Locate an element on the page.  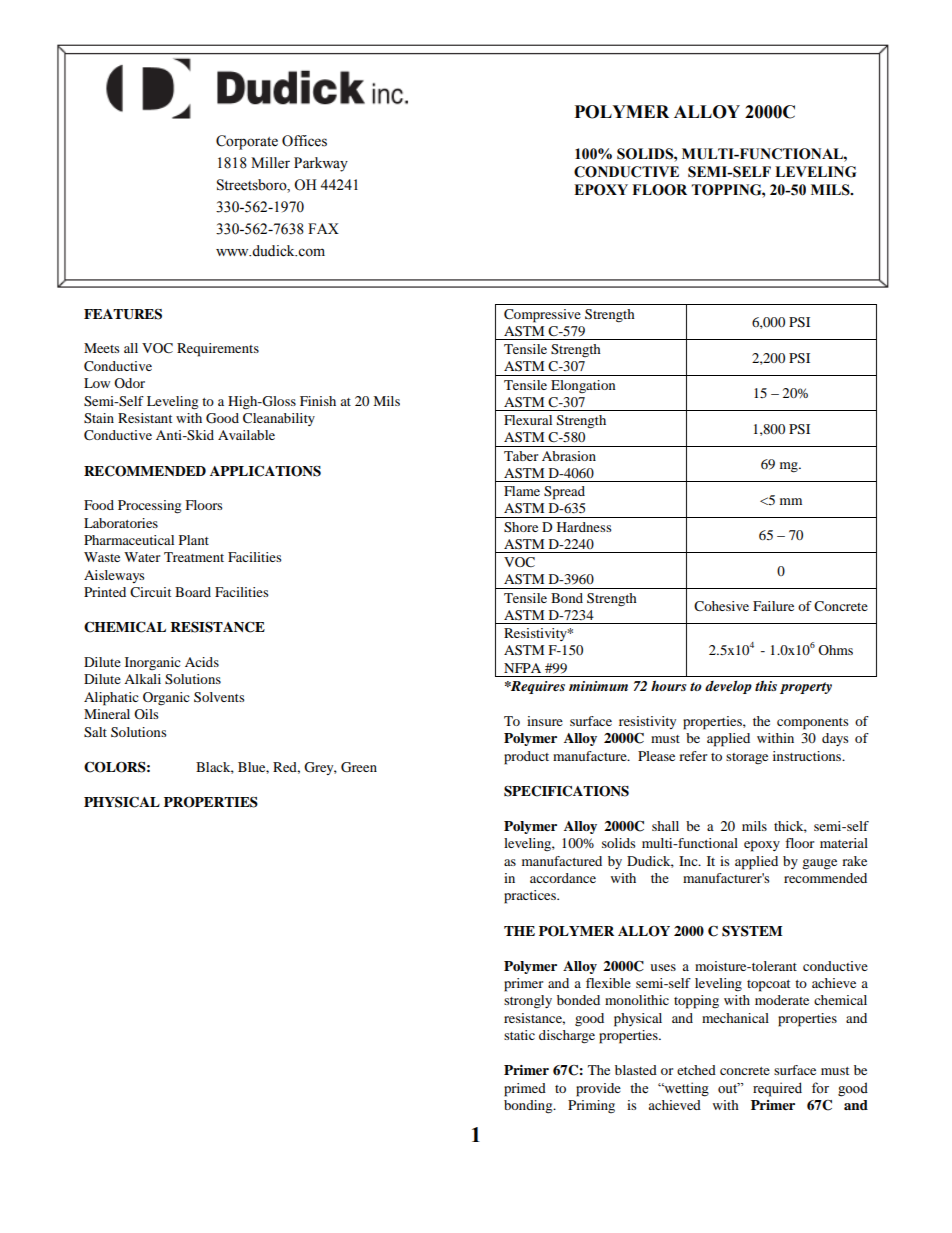
Resistant is located at coordinates (145, 418).
